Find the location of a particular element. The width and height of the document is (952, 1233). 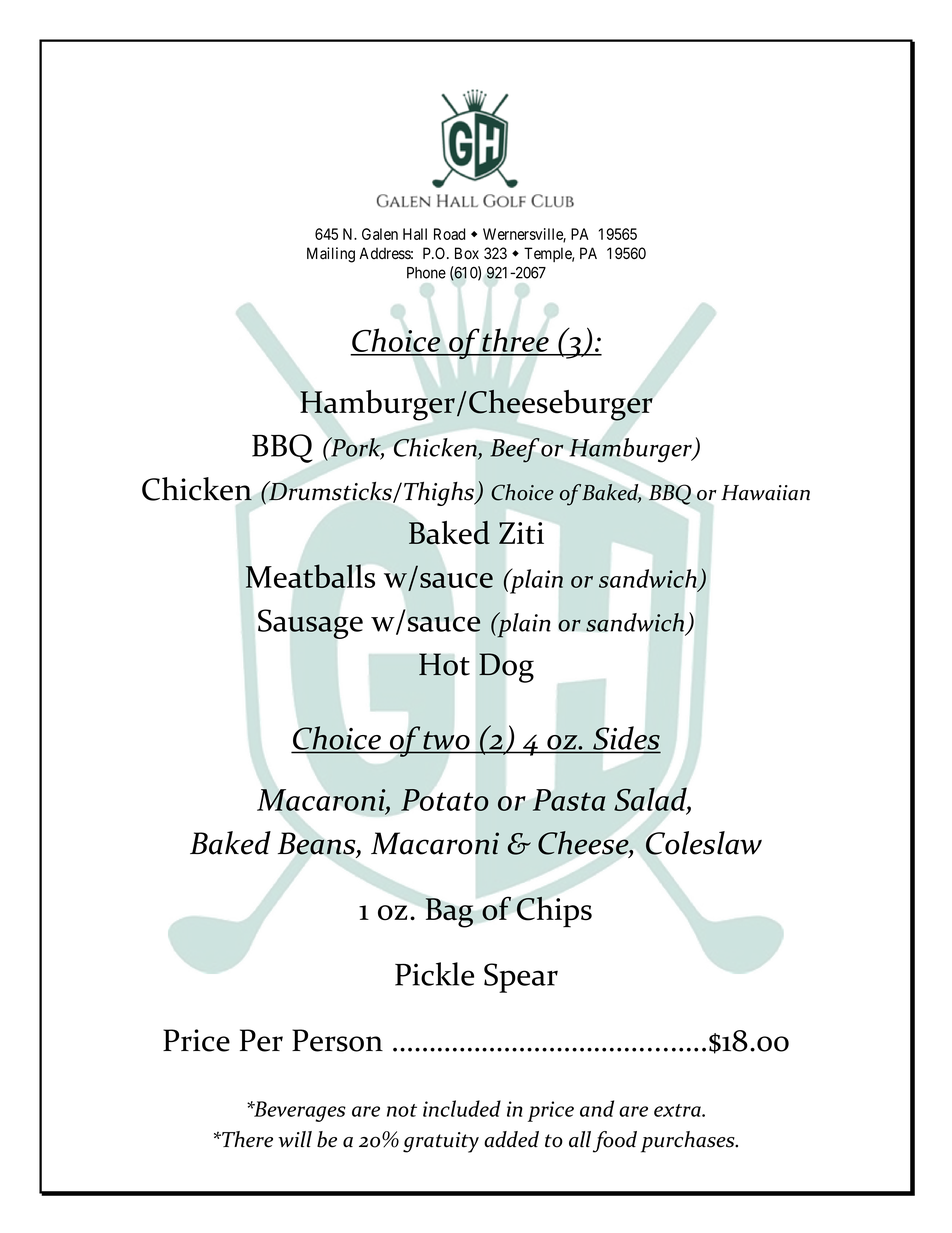

Beef is located at coordinates (515, 450).
